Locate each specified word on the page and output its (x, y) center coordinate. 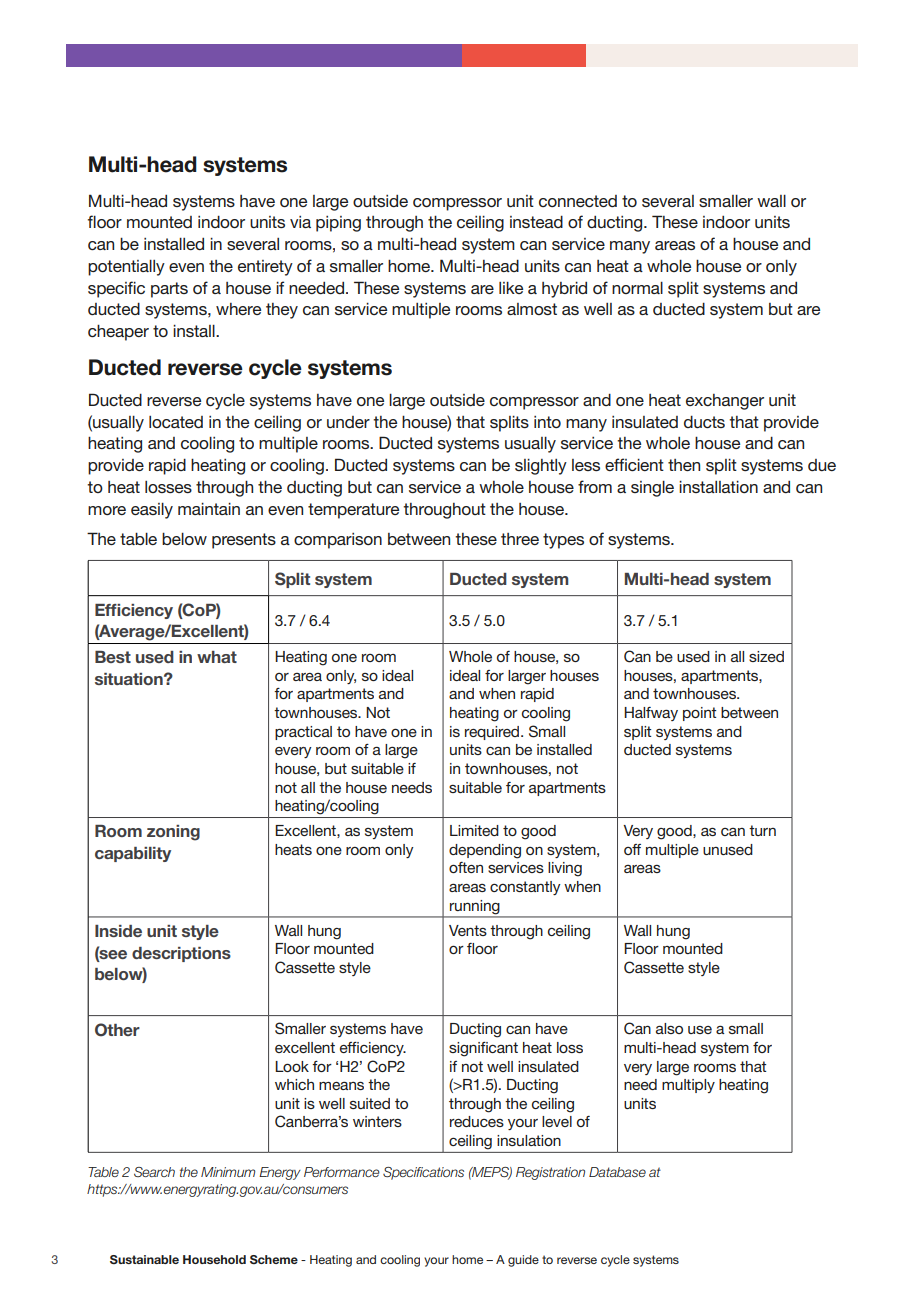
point (699, 714)
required (493, 733)
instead (536, 222)
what (217, 657)
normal (637, 288)
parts (169, 290)
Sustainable (144, 1259)
